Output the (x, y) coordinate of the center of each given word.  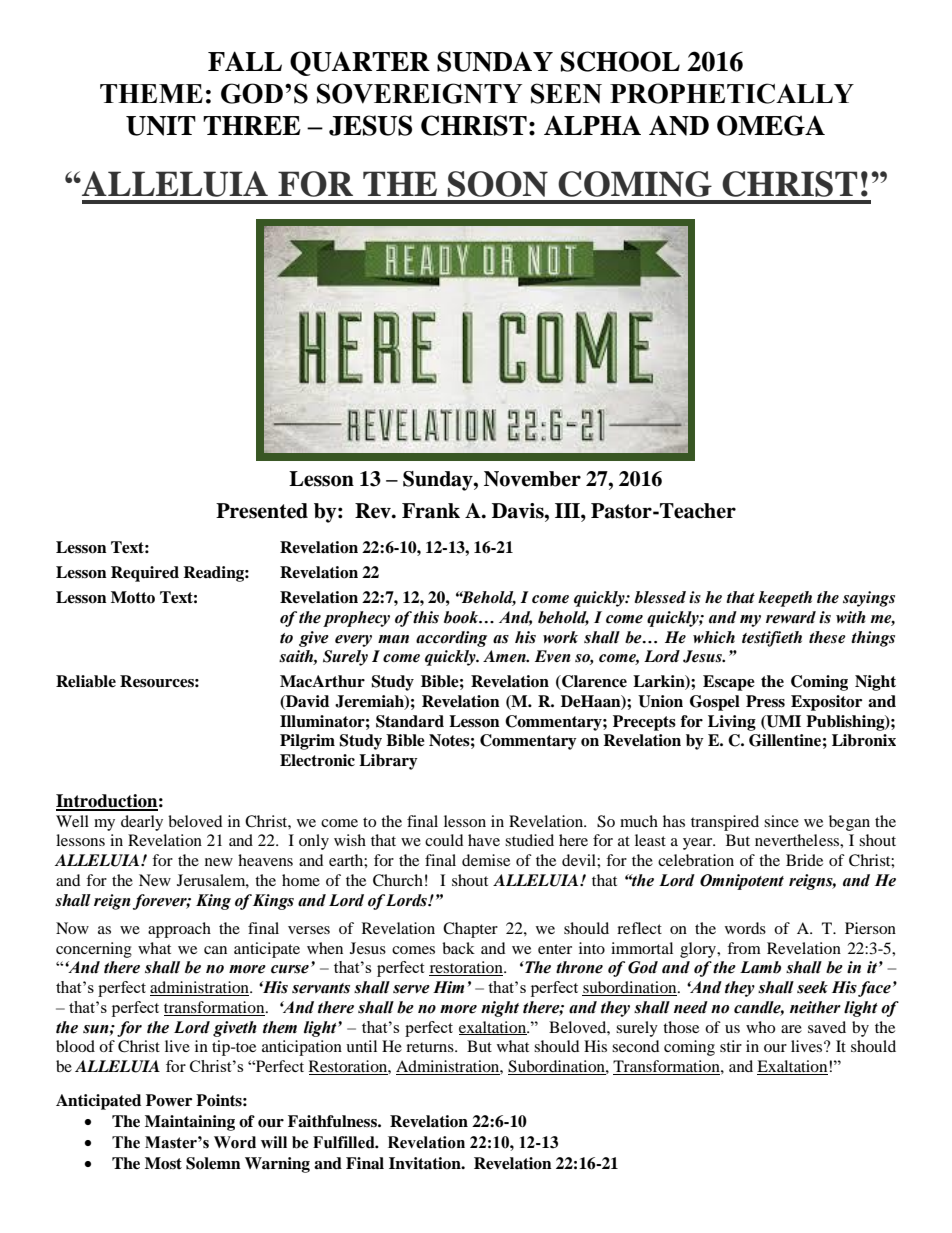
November (532, 479)
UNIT (161, 126)
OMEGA (771, 125)
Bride (804, 860)
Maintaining (190, 1123)
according (451, 639)
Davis (519, 511)
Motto (133, 597)
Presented (262, 511)
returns (431, 1047)
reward (791, 617)
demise (486, 860)
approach (179, 930)
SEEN (566, 93)
